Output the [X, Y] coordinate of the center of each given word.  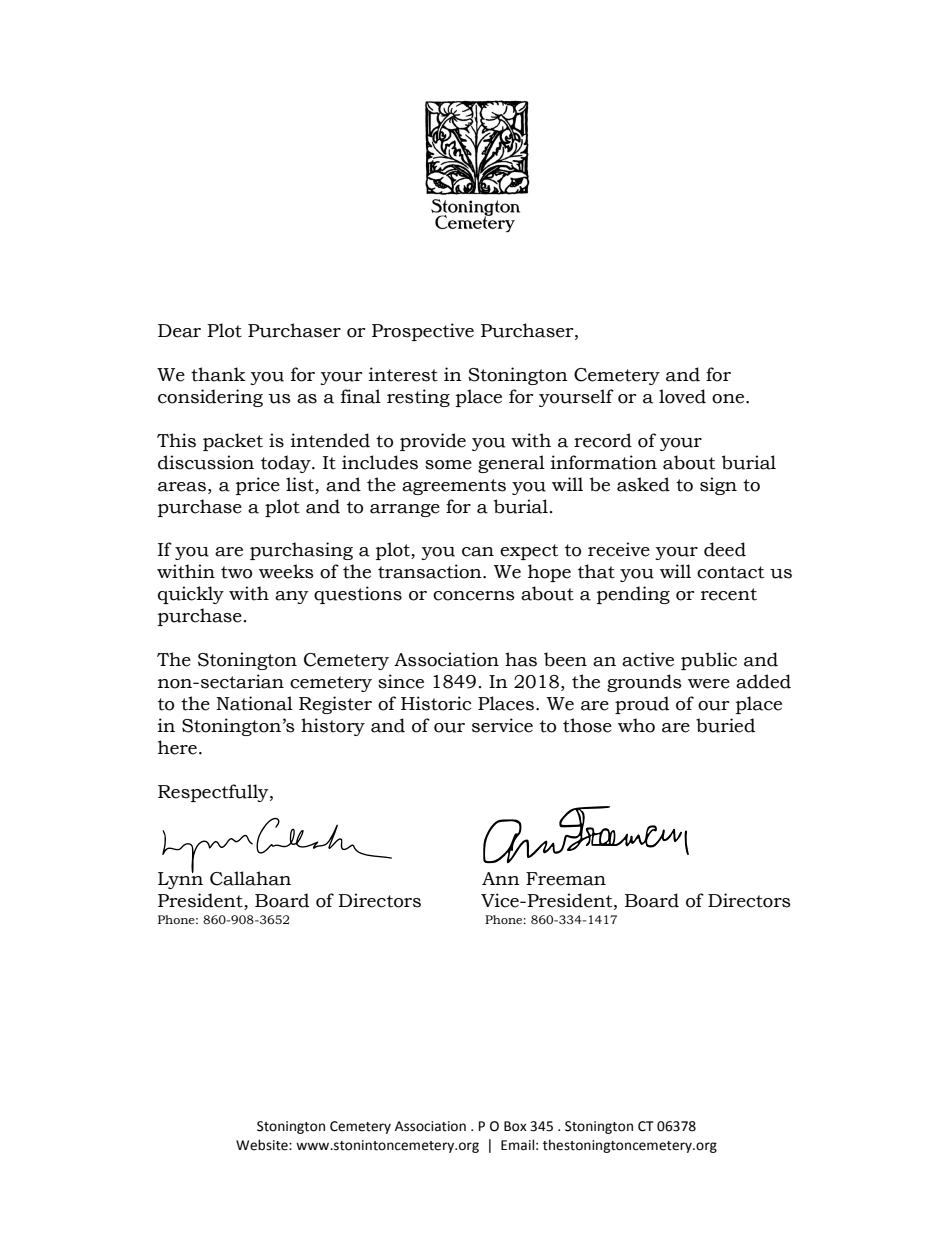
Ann [501, 878]
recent [729, 594]
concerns [474, 596]
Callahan [250, 878]
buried [725, 725]
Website [263, 1145]
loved [682, 396]
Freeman [566, 879]
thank [218, 374]
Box [515, 1126]
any [292, 597]
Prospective [423, 332]
